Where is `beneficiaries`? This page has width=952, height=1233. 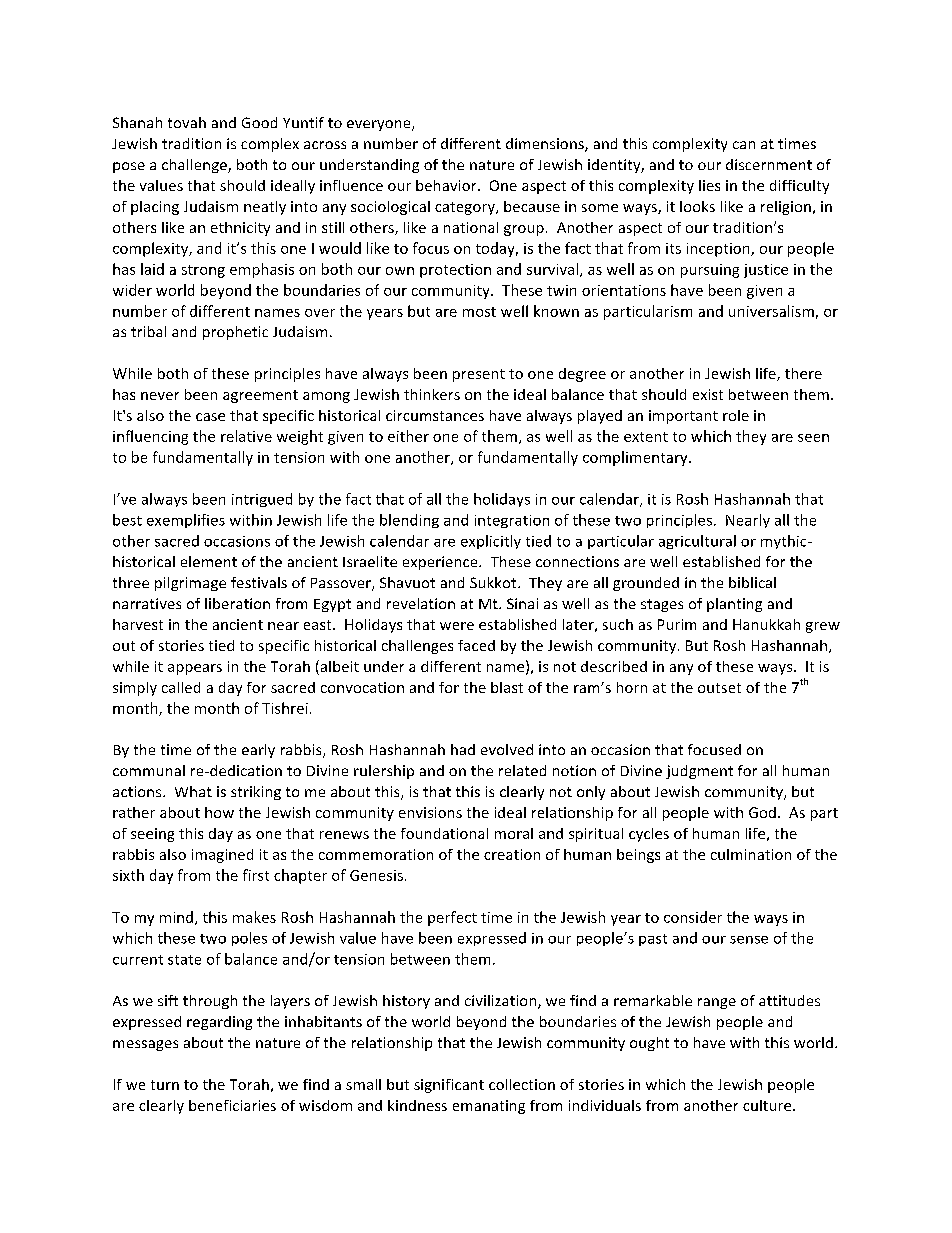 beneficiaries is located at coordinates (232, 1105).
